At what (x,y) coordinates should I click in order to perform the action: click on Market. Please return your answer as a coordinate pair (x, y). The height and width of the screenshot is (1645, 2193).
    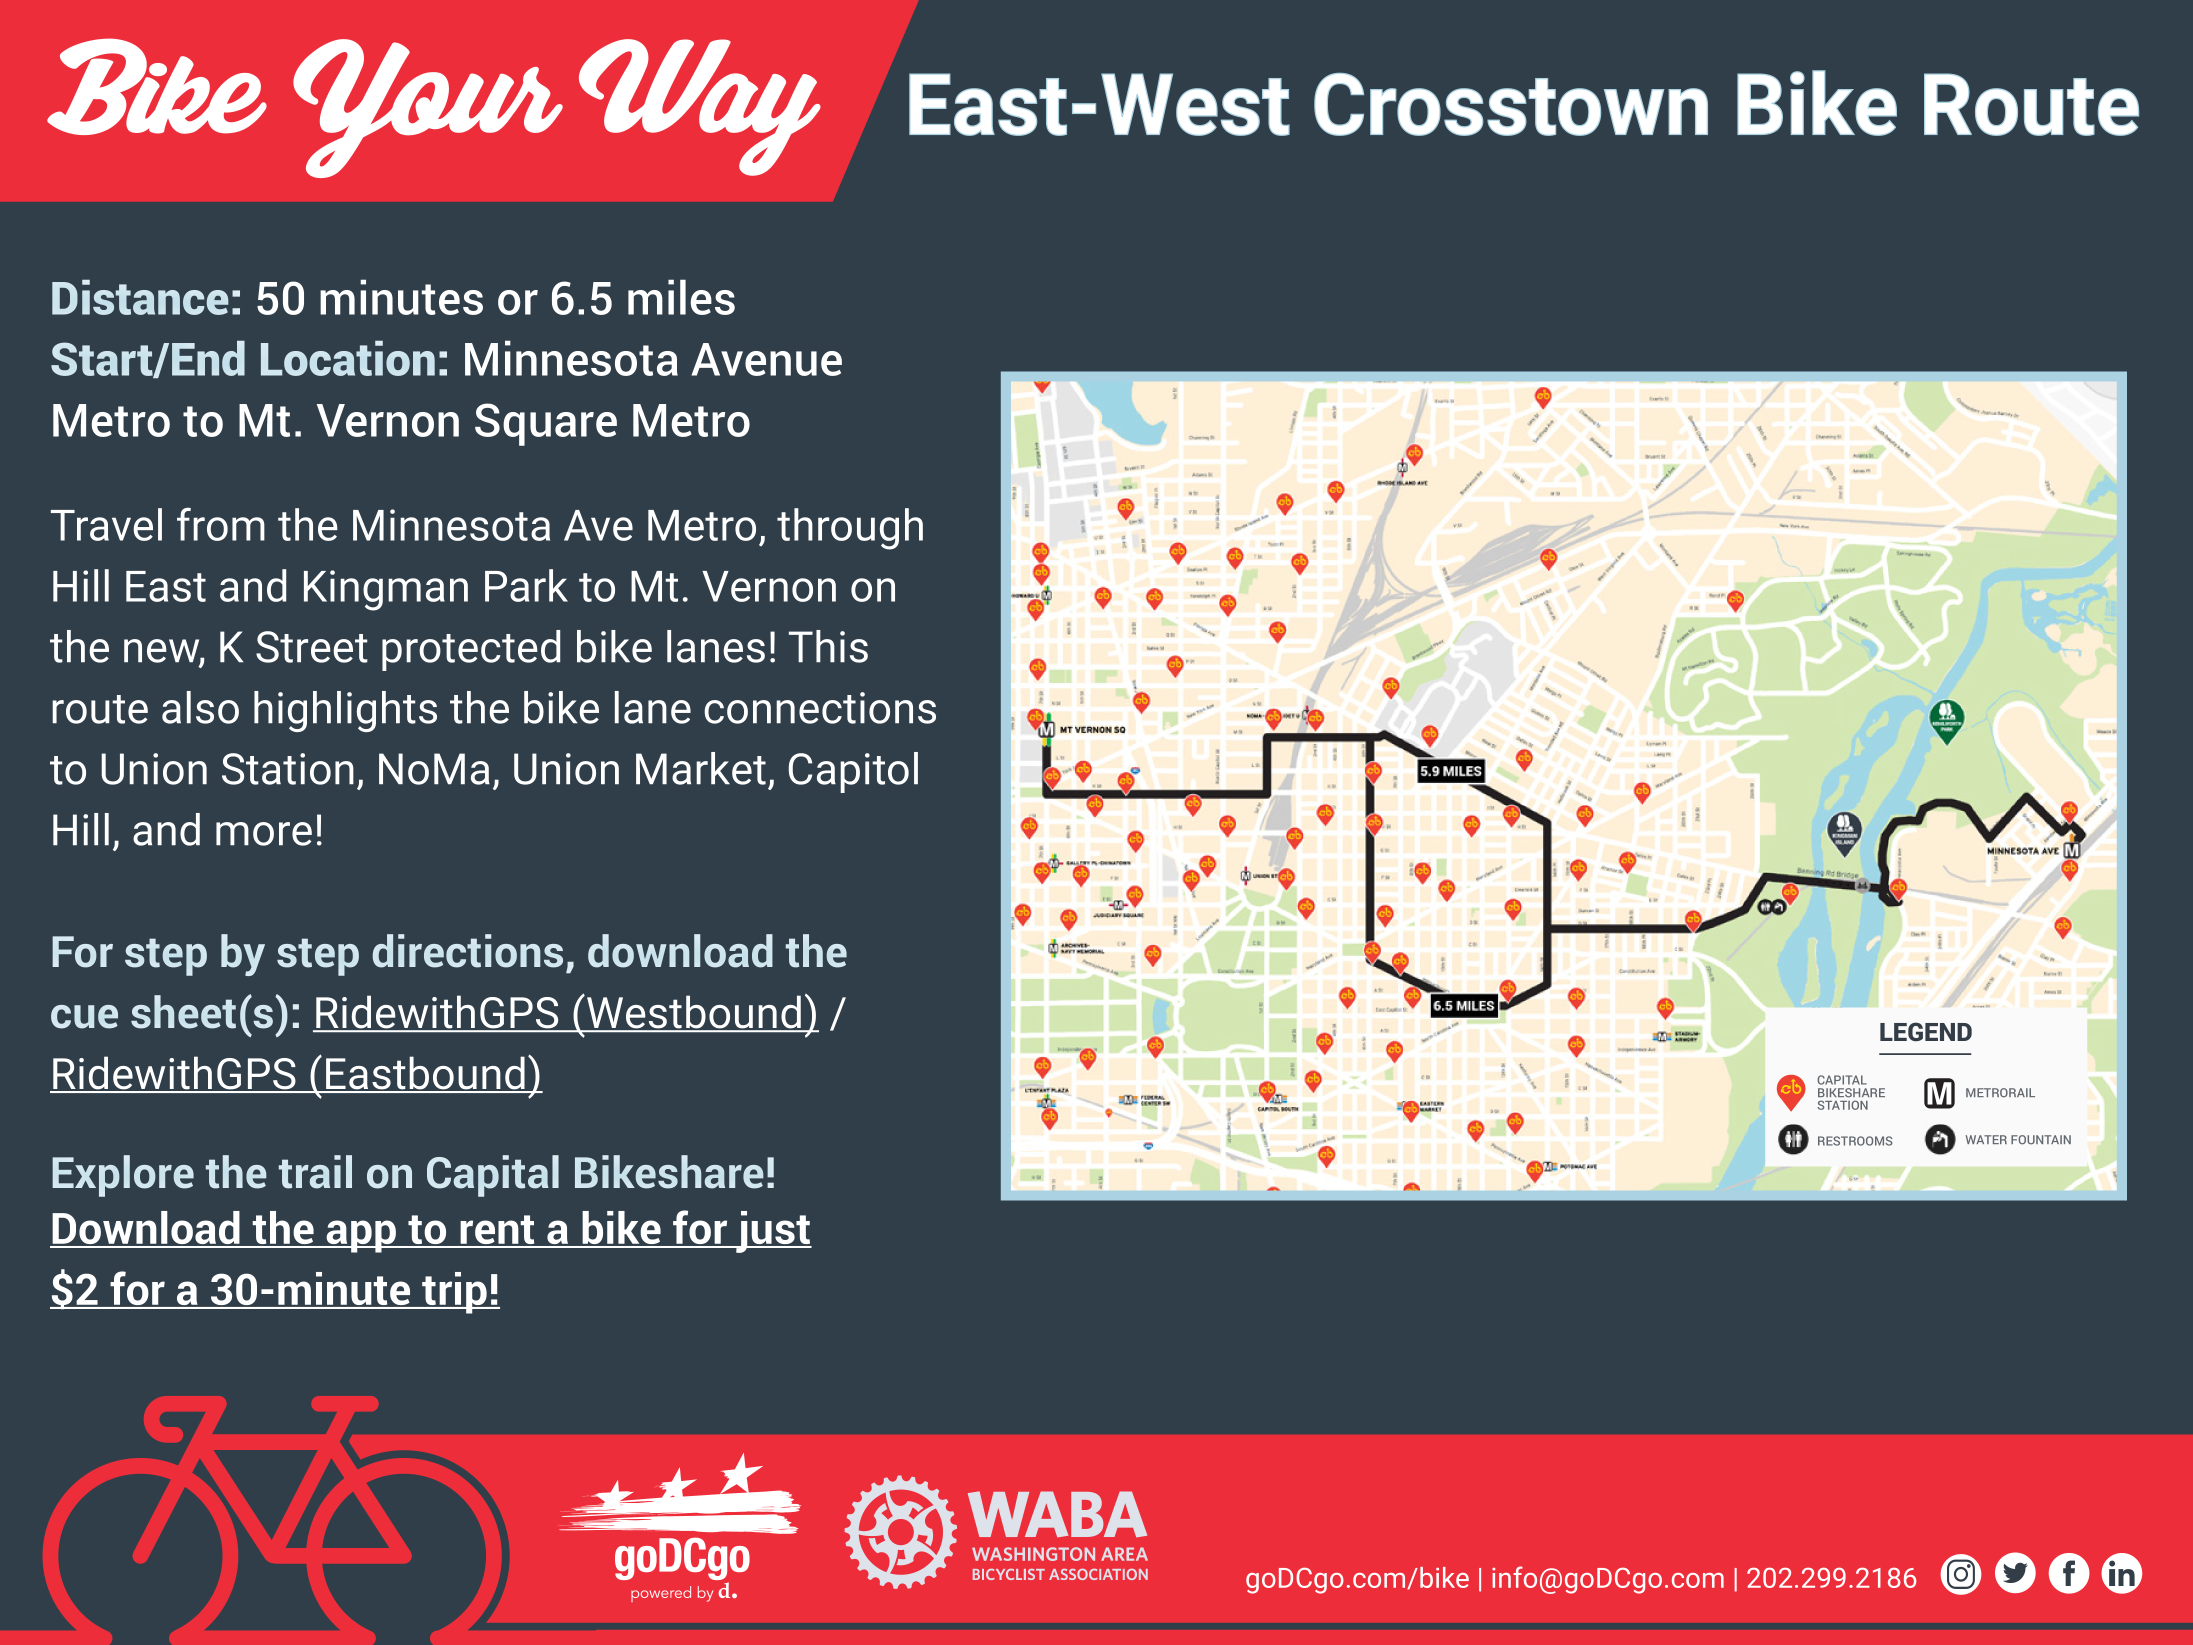
    Looking at the image, I should click on (701, 768).
